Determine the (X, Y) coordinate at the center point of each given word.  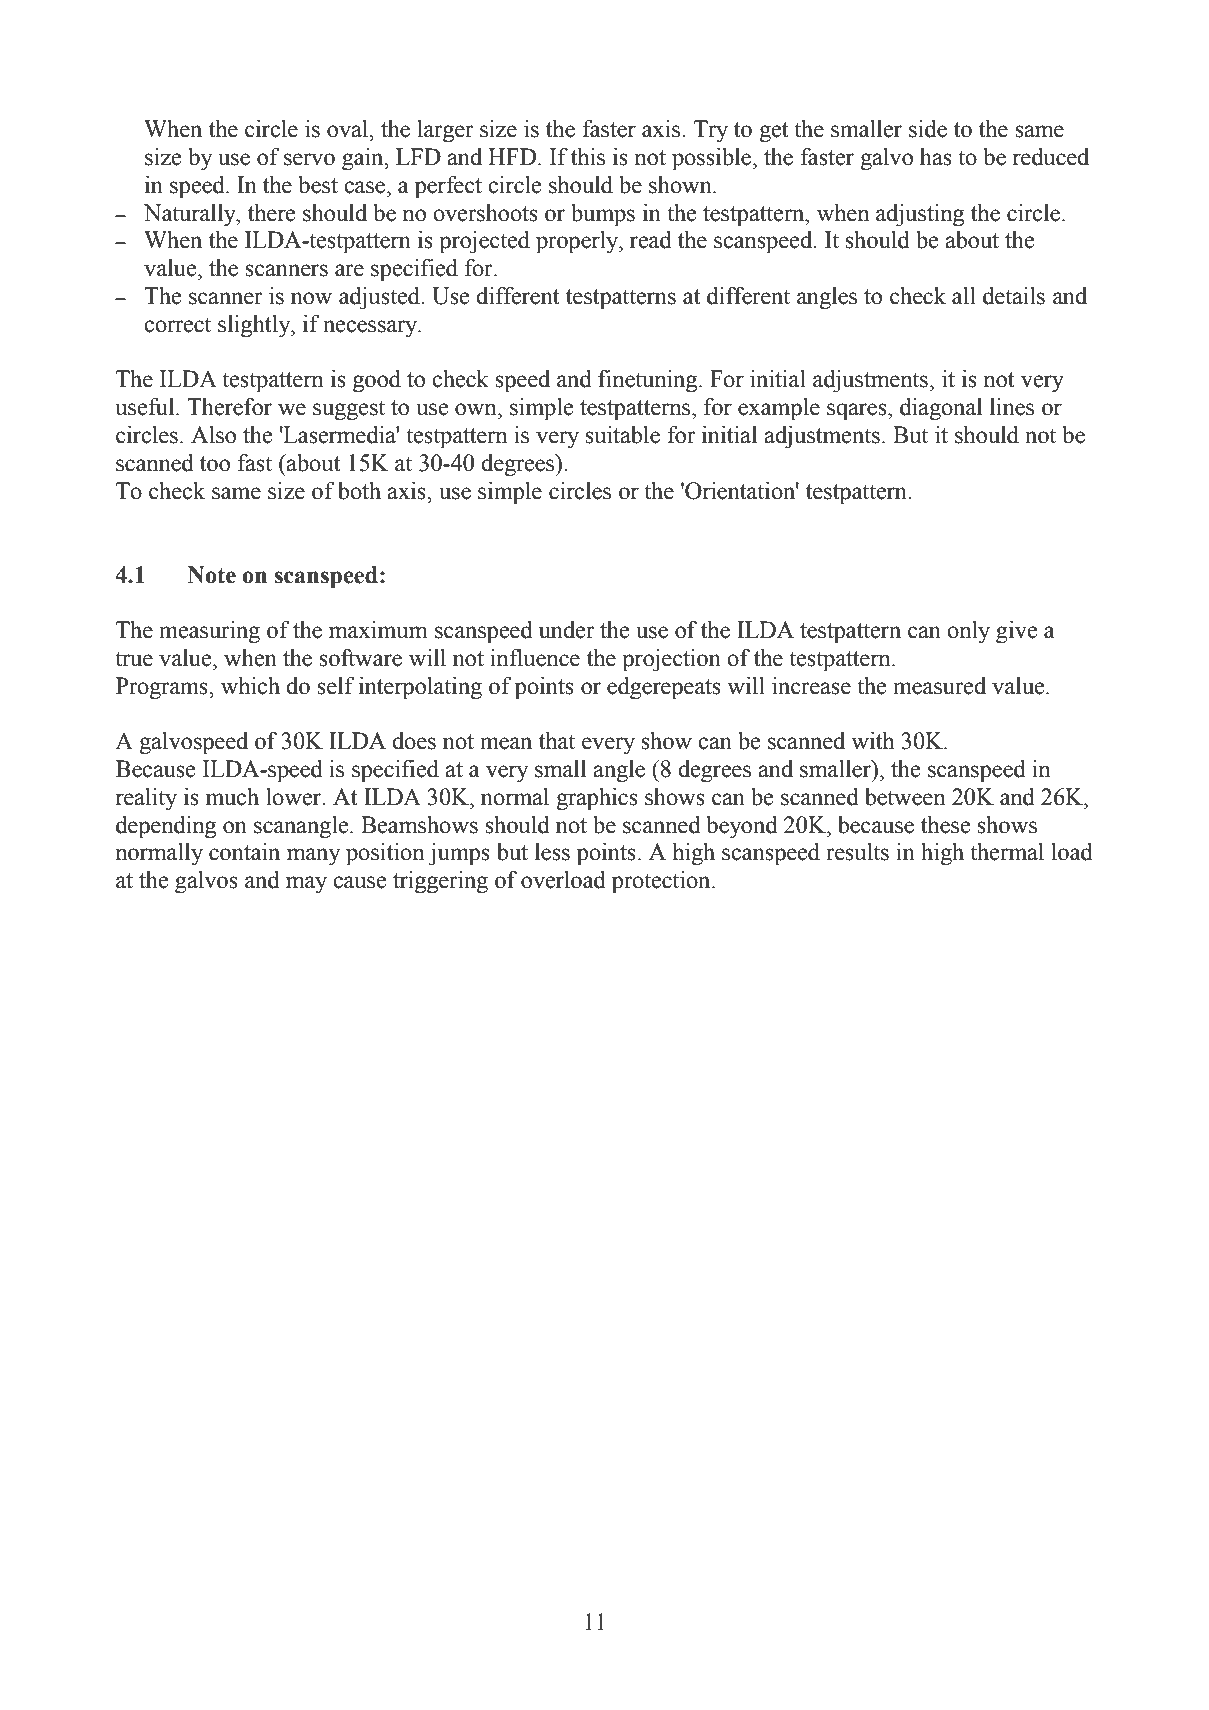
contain (244, 852)
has (936, 157)
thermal (1007, 852)
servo (309, 159)
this (588, 157)
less (552, 852)
